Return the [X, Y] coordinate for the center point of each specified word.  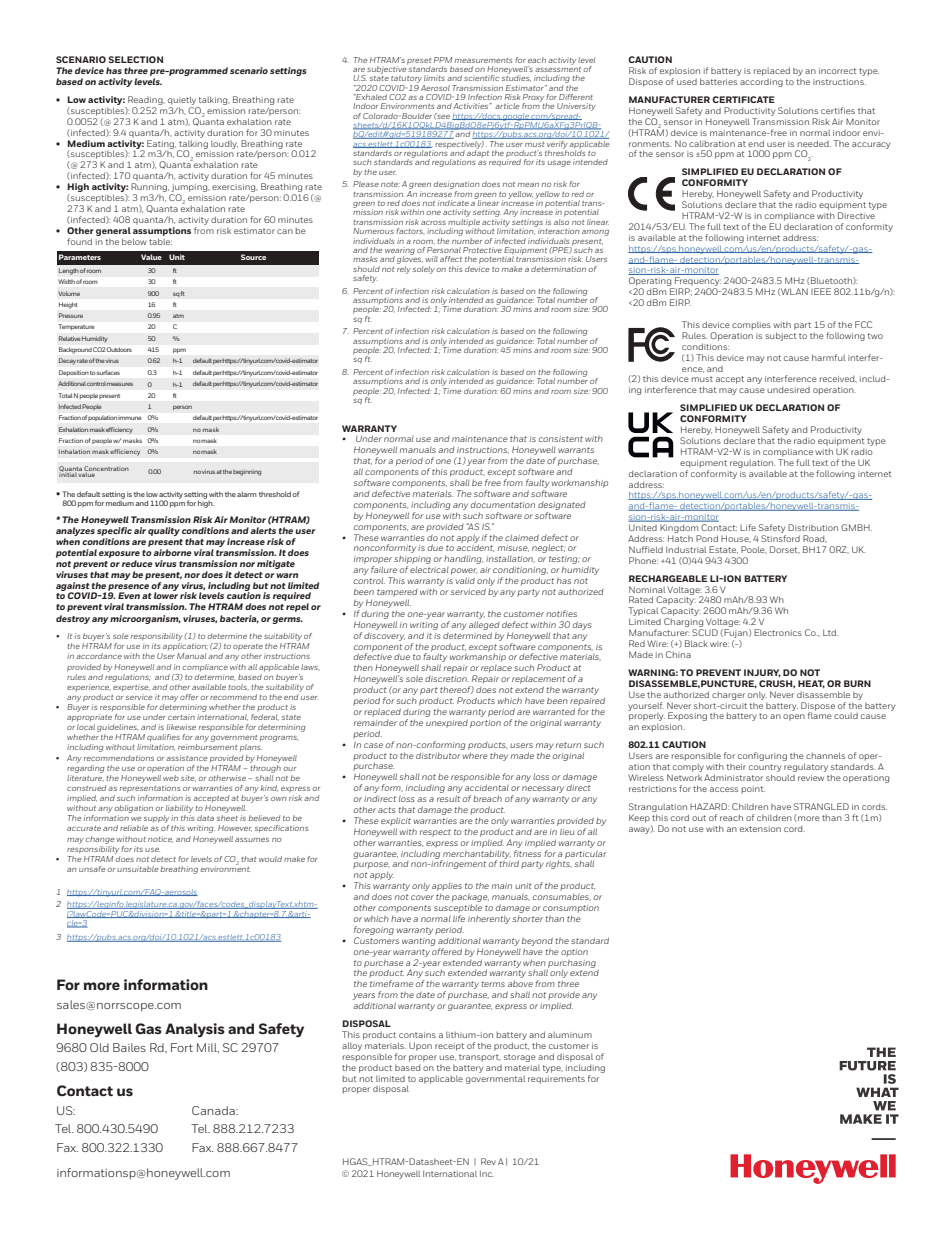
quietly [182, 100]
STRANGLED [821, 806]
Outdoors [119, 349]
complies [751, 326]
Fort [182, 1047]
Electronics [778, 632]
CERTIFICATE [743, 99]
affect [451, 259]
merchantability [476, 855]
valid [465, 580]
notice [160, 839]
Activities [472, 106]
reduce [137, 563]
